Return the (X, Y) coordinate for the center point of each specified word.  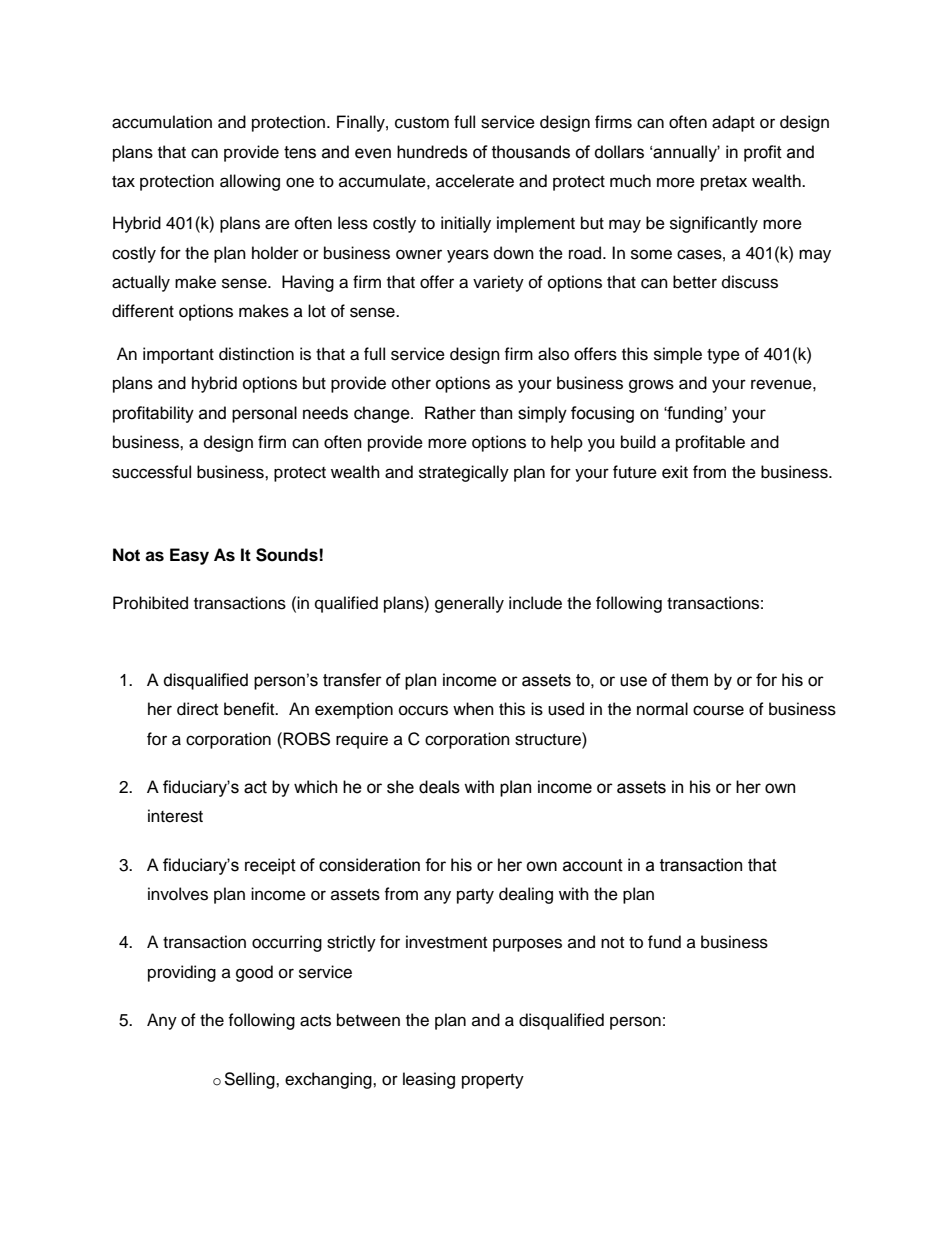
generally (469, 604)
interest (175, 816)
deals (439, 787)
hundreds (432, 152)
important (178, 355)
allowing (250, 182)
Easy (189, 556)
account (593, 865)
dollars (619, 152)
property (493, 1081)
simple (678, 355)
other (411, 383)
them (689, 680)
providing (182, 973)
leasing (429, 1080)
